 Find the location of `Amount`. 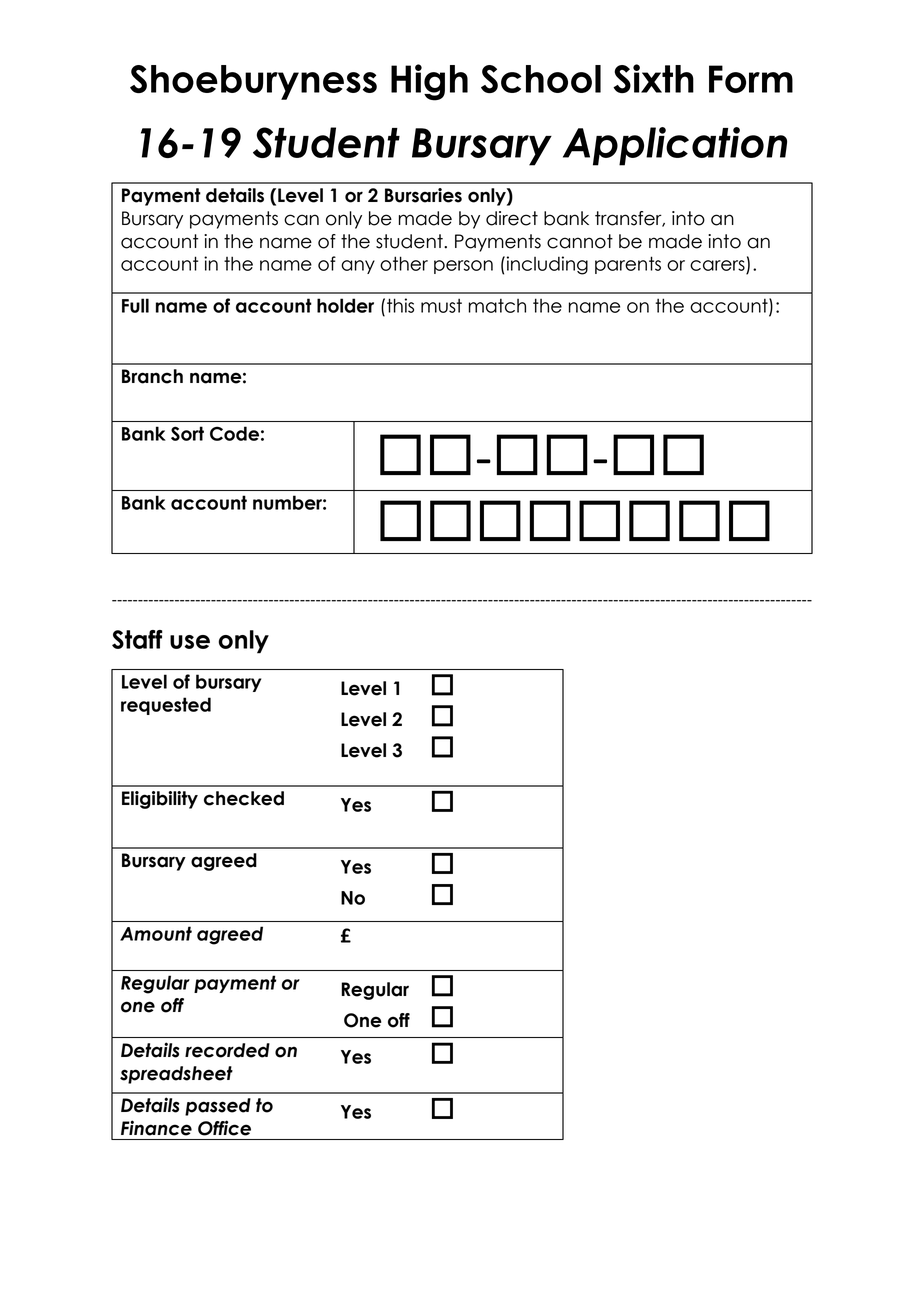

Amount is located at coordinates (156, 933).
